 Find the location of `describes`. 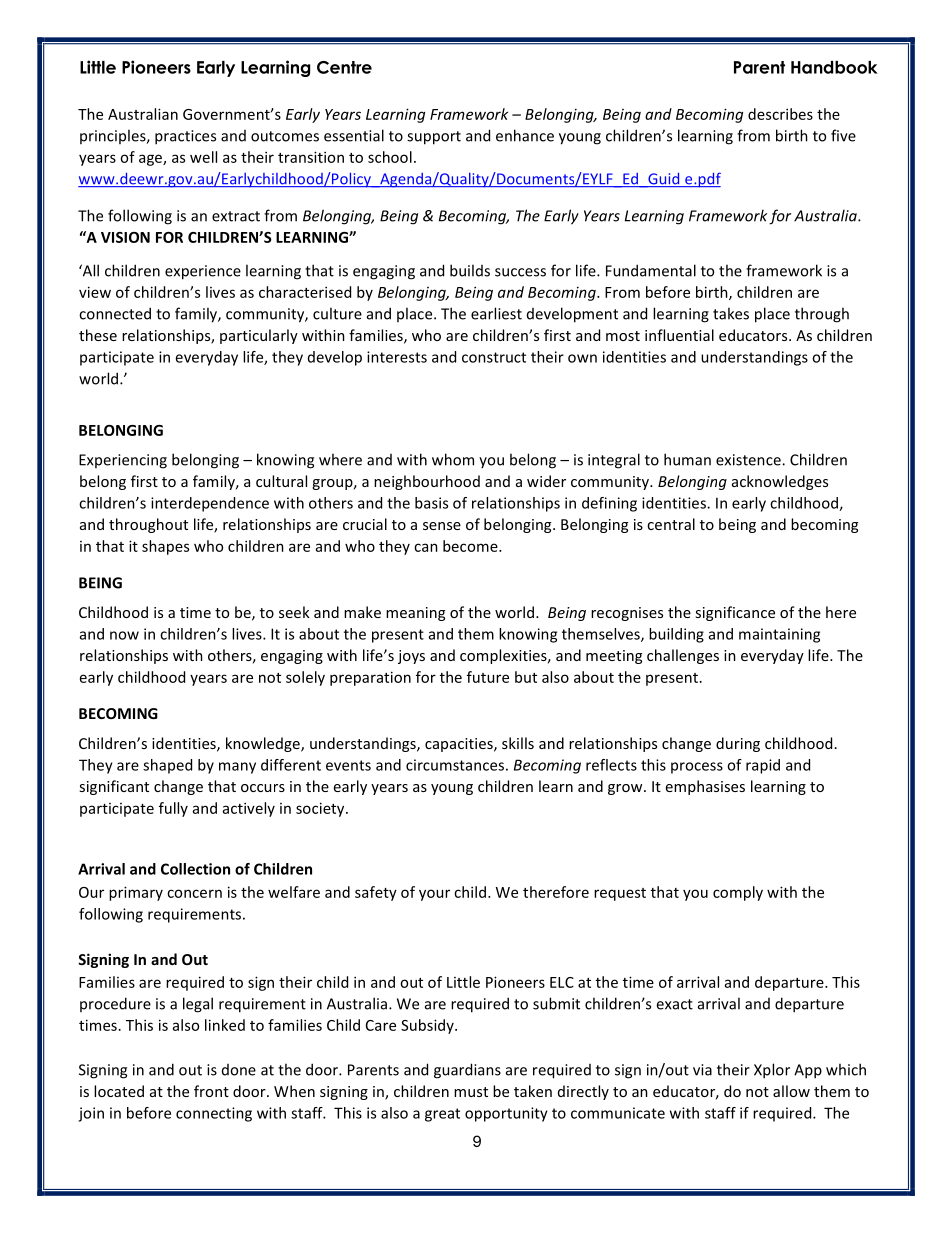

describes is located at coordinates (780, 114).
